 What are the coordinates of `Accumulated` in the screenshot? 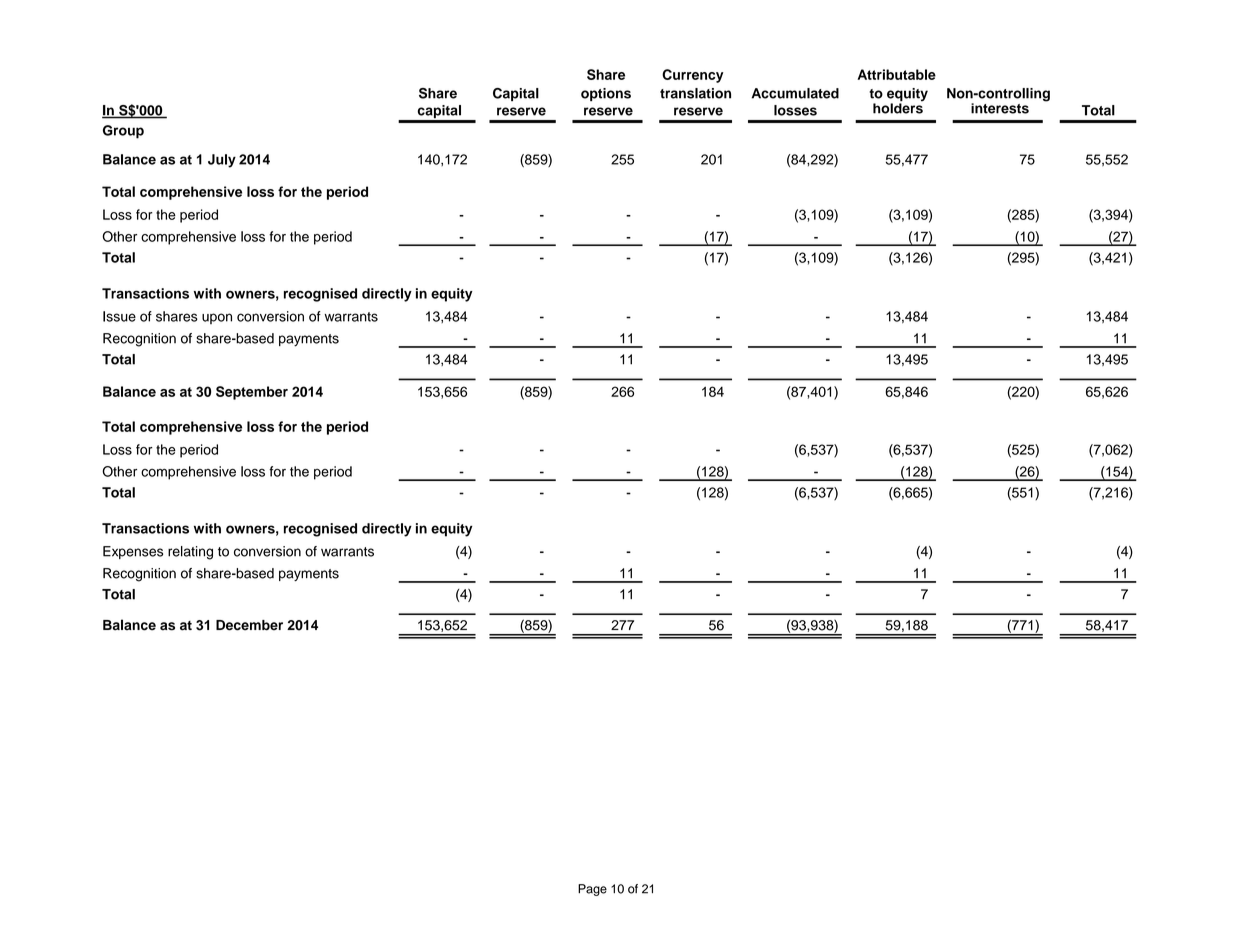 It's located at (795, 93).
